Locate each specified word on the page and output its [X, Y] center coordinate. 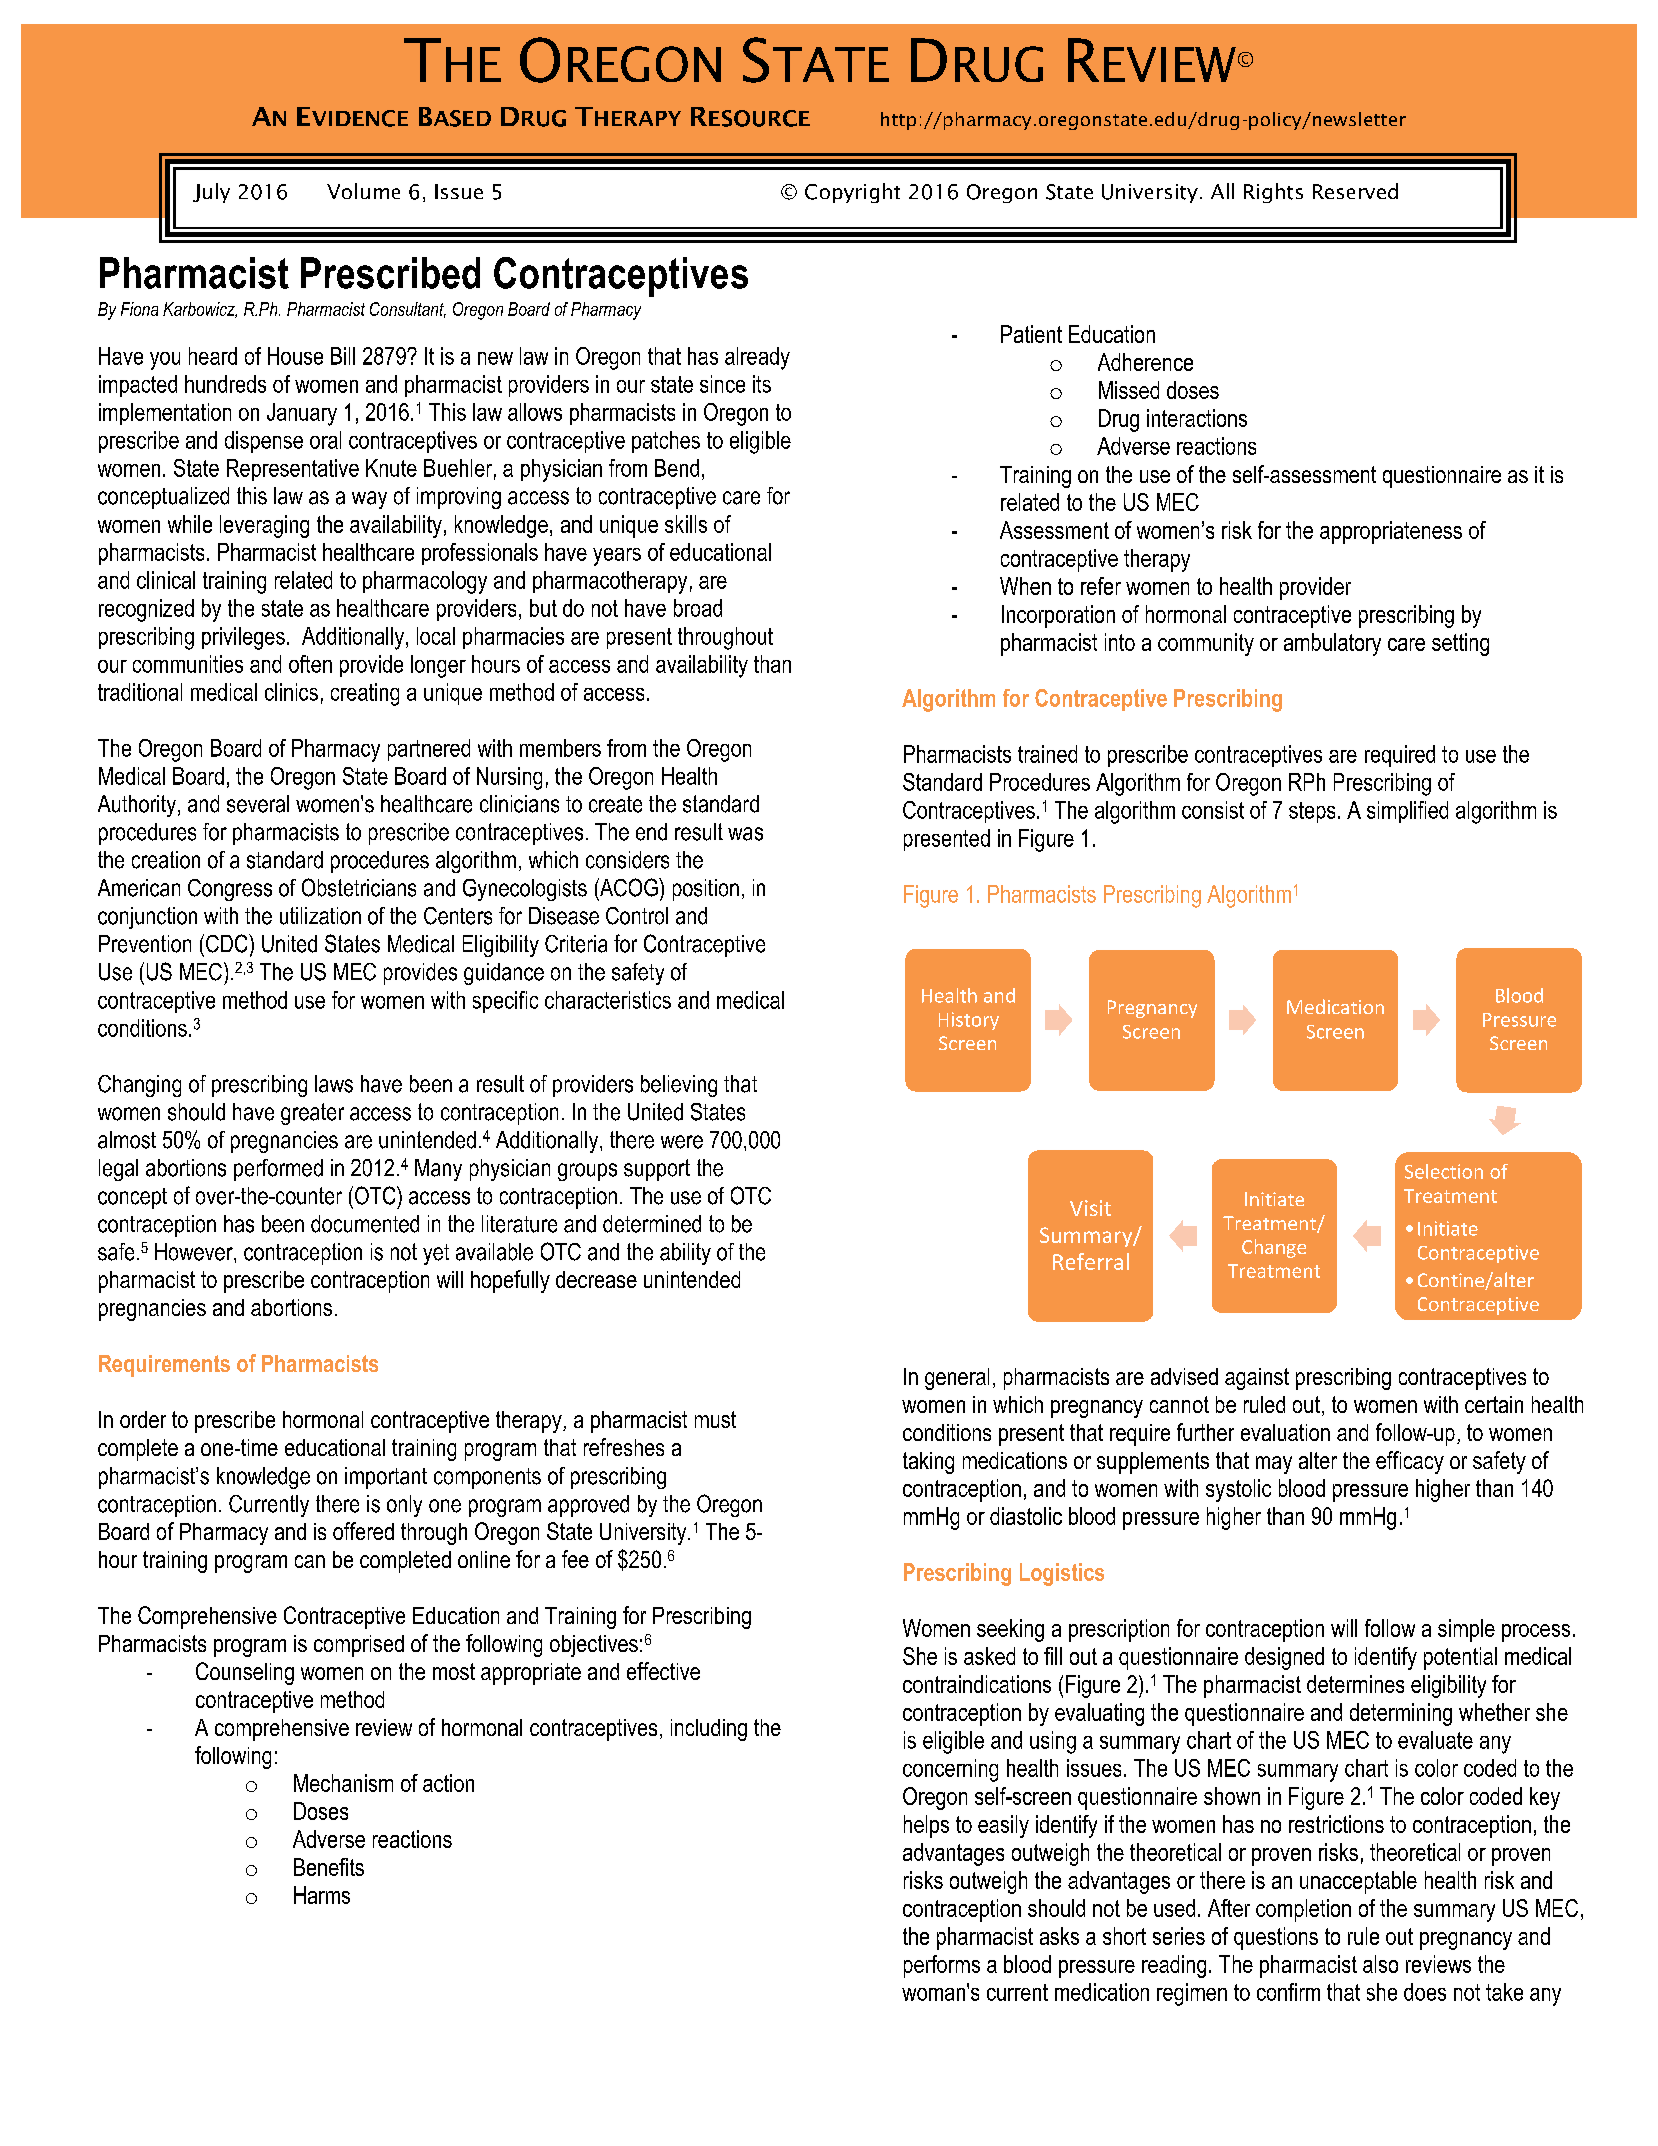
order [143, 1419]
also [1380, 1964]
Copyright [852, 193]
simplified [1407, 812]
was [745, 834]
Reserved [1355, 191]
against [1257, 1379]
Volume [363, 191]
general [957, 1379]
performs [942, 1966]
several [258, 804]
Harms [322, 1895]
